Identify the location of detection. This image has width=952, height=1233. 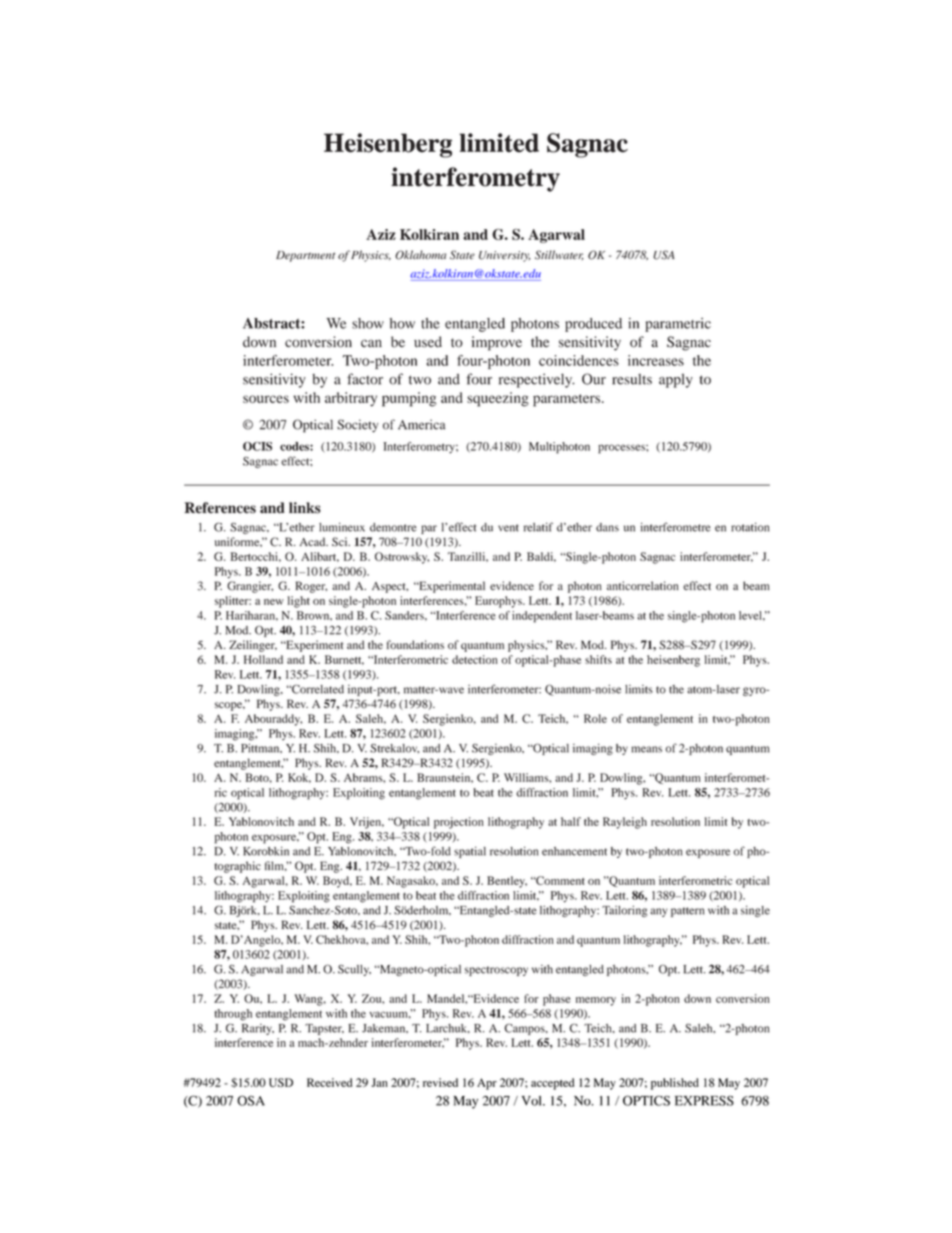
(475, 659).
